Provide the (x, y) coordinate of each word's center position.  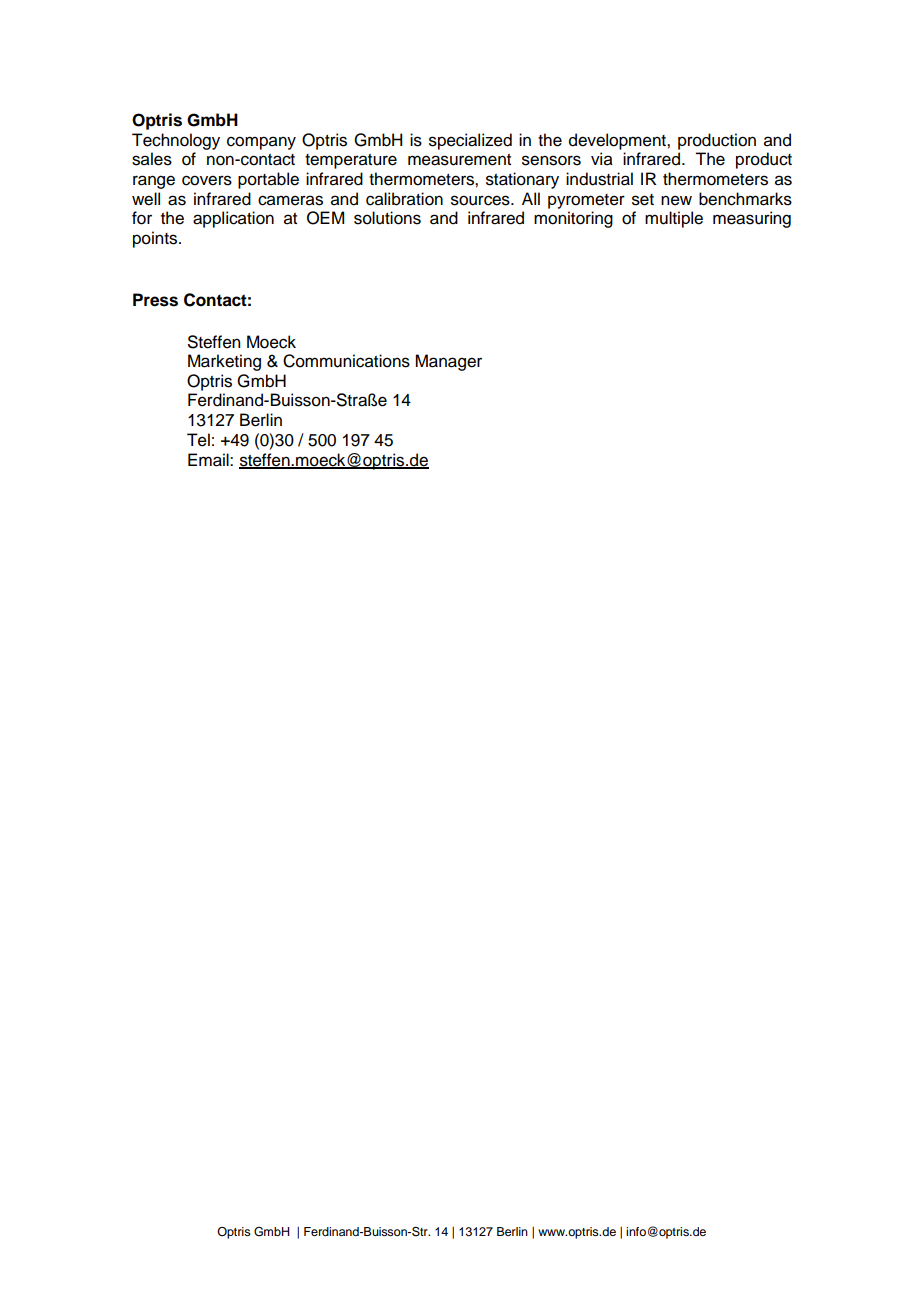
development (618, 141)
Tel (198, 440)
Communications (346, 361)
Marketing (224, 362)
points (156, 239)
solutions (387, 218)
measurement (459, 160)
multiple (674, 219)
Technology (176, 141)
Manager (448, 362)
